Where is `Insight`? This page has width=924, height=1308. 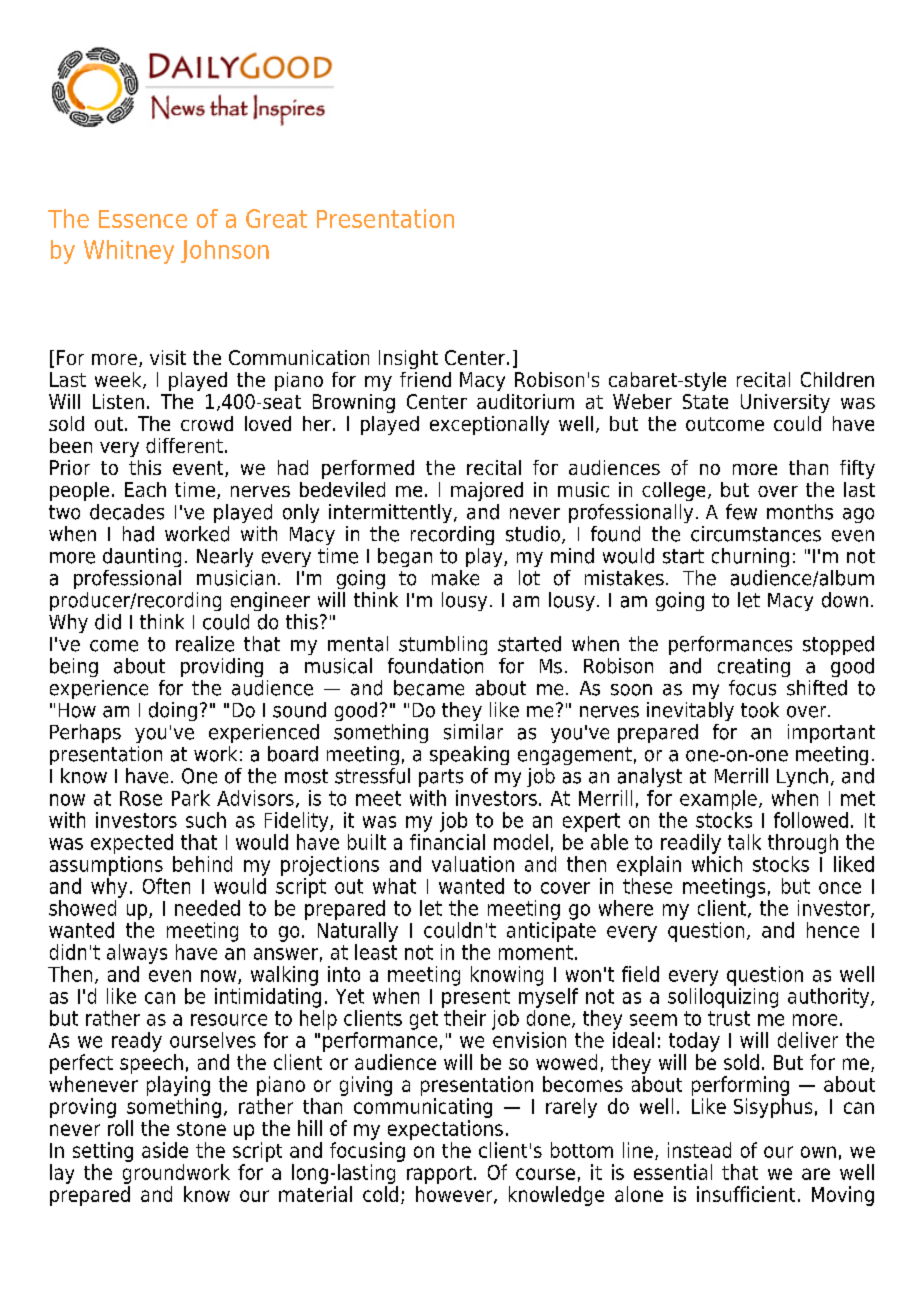
Insight is located at coordinates (408, 359).
